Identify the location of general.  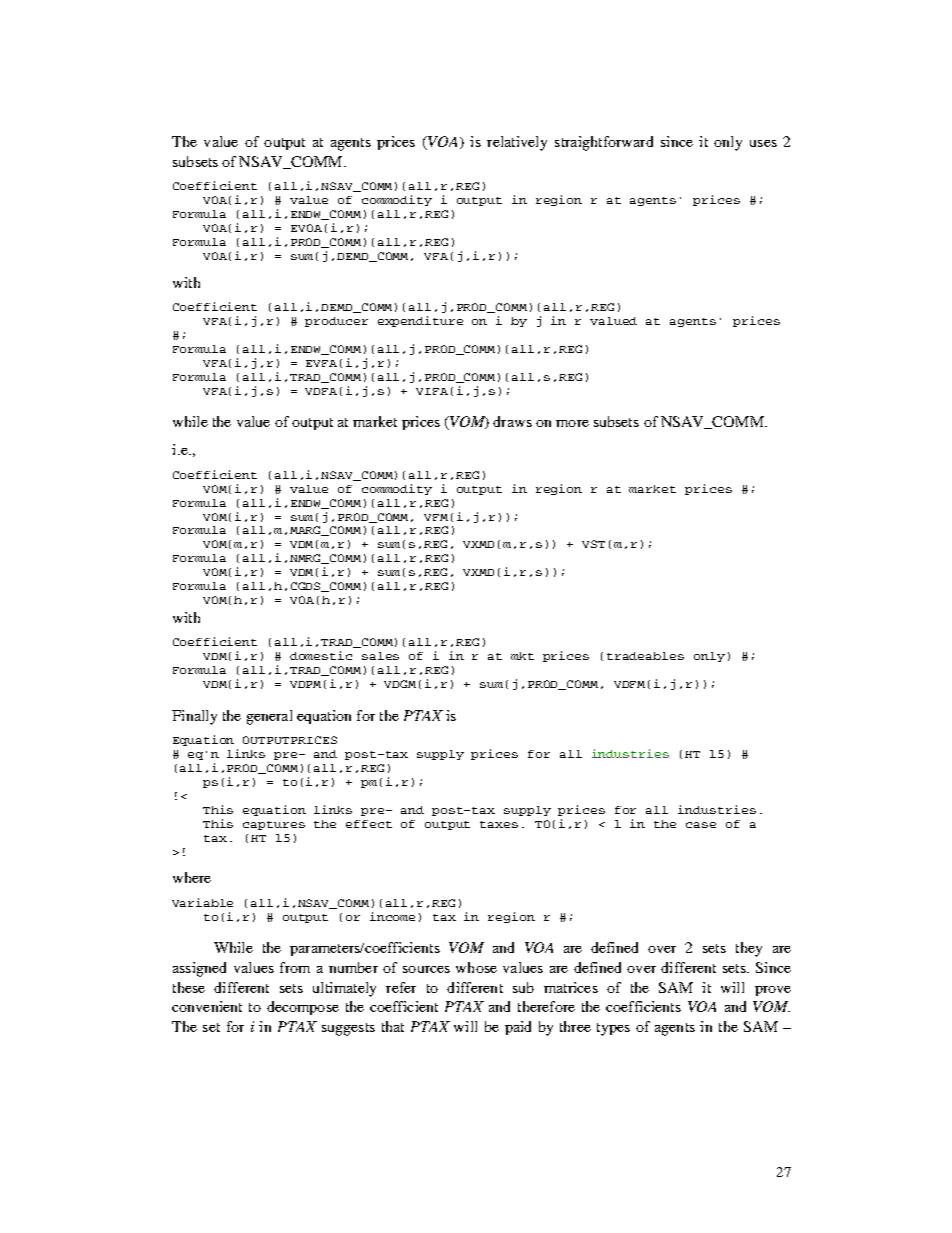
(269, 717).
